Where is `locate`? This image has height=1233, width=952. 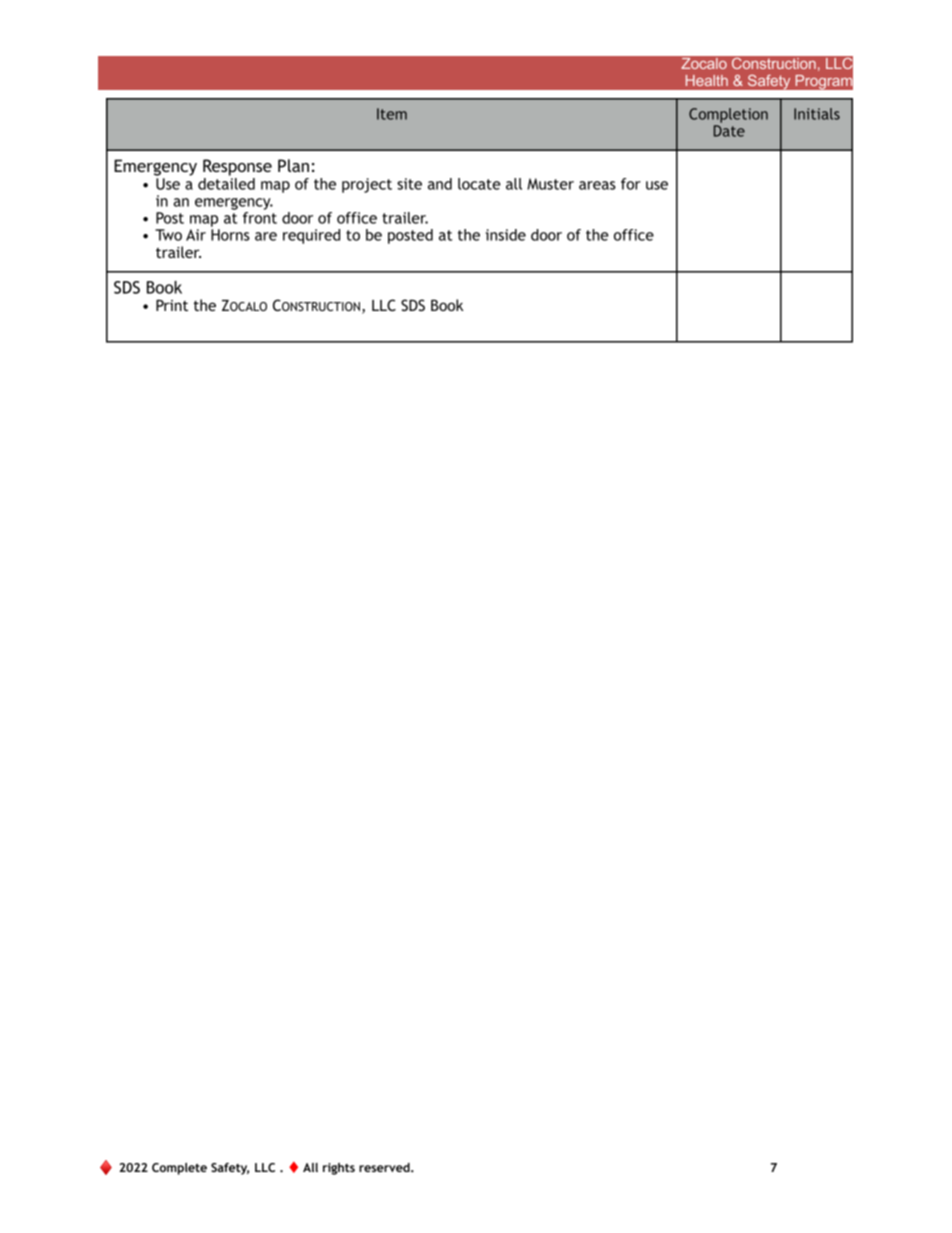 locate is located at coordinates (479, 184).
